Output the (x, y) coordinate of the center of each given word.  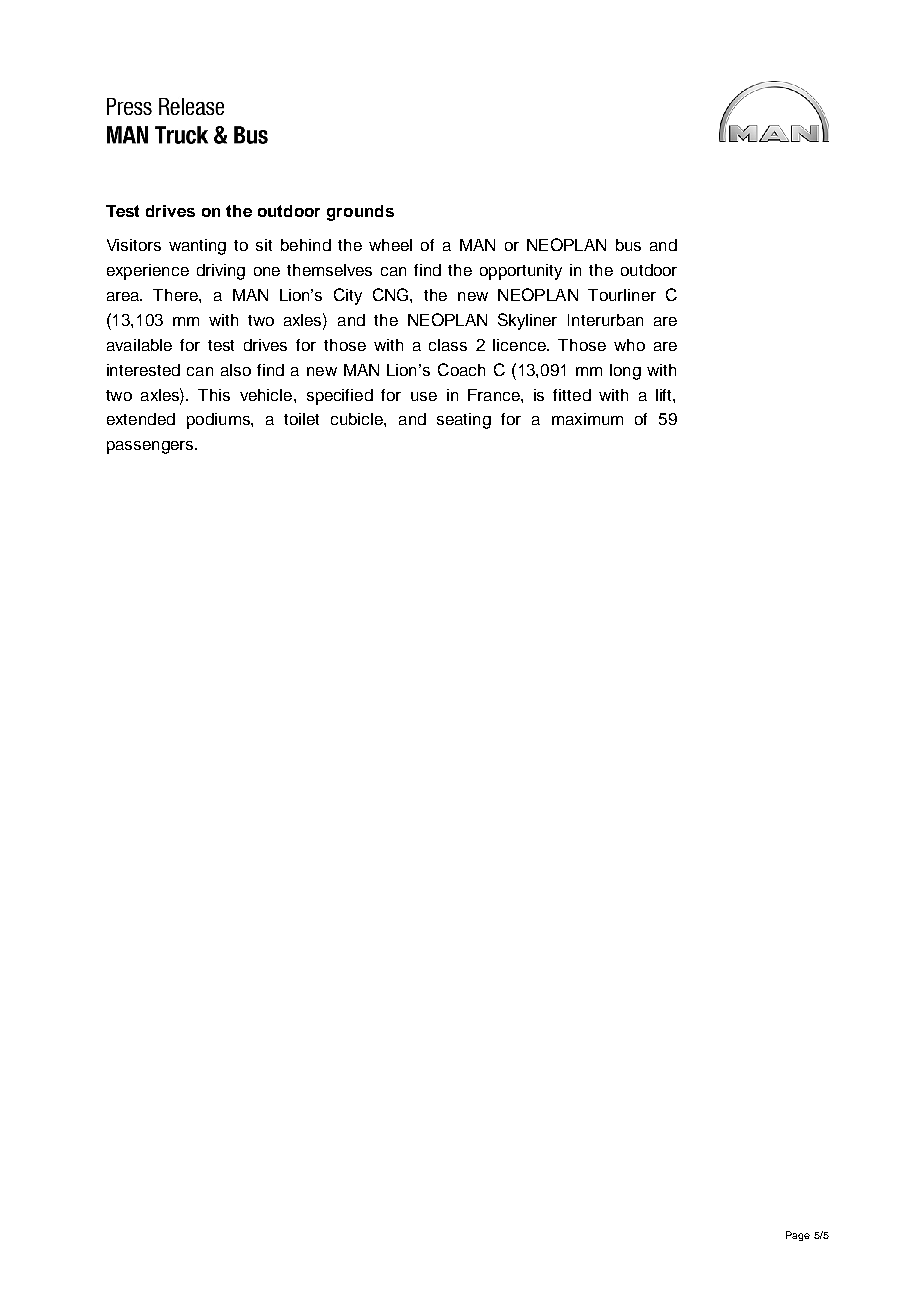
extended (141, 419)
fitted (572, 395)
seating (464, 421)
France (495, 395)
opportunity (521, 272)
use (424, 396)
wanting (197, 247)
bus (628, 245)
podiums (219, 421)
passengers (151, 447)
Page (798, 1236)
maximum (587, 419)
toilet (301, 419)
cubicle (358, 419)
